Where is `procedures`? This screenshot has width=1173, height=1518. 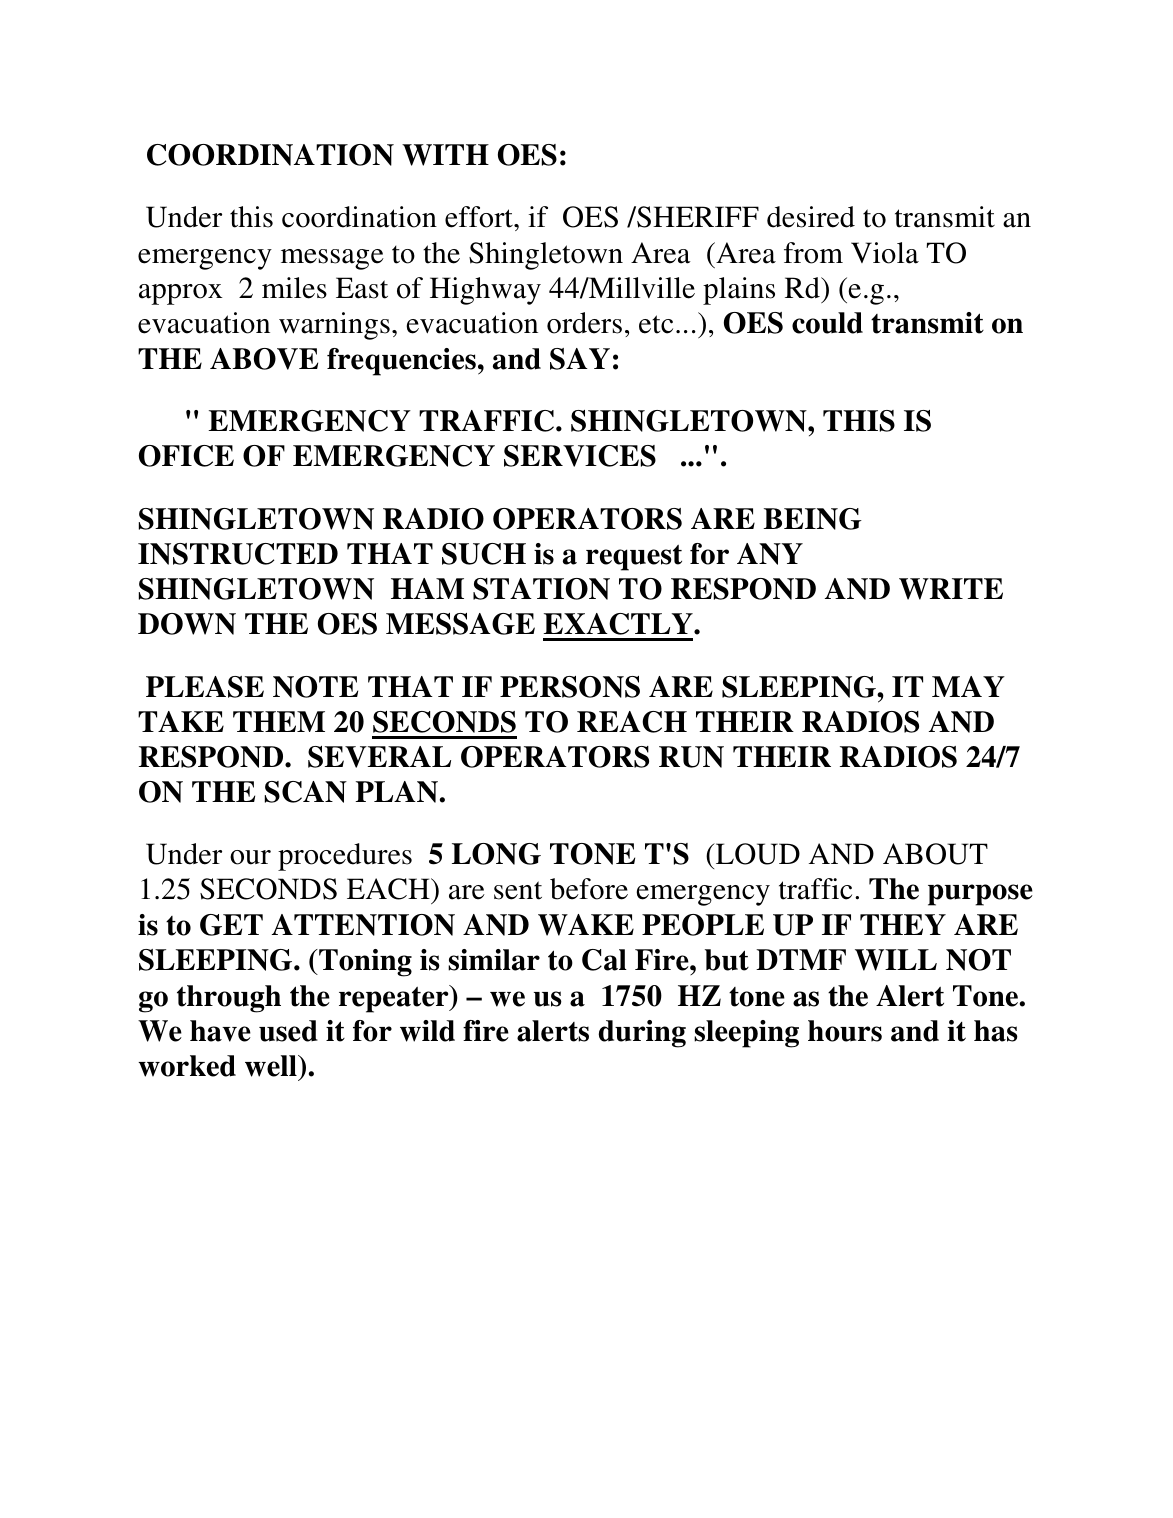
procedures is located at coordinates (345, 857).
